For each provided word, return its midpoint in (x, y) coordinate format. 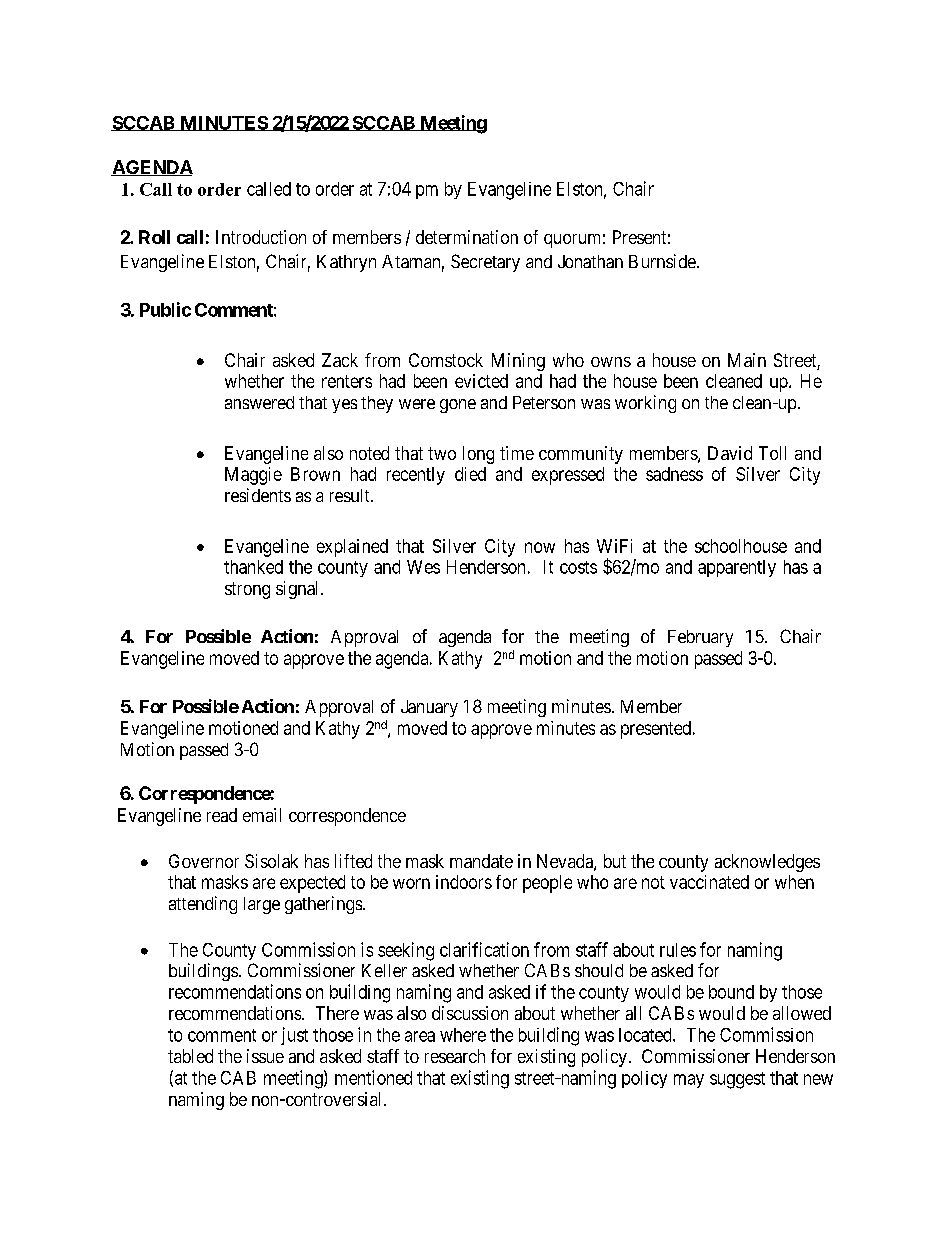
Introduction (261, 237)
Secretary (485, 263)
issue (265, 1056)
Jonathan (590, 261)
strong (247, 590)
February (700, 638)
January (429, 708)
